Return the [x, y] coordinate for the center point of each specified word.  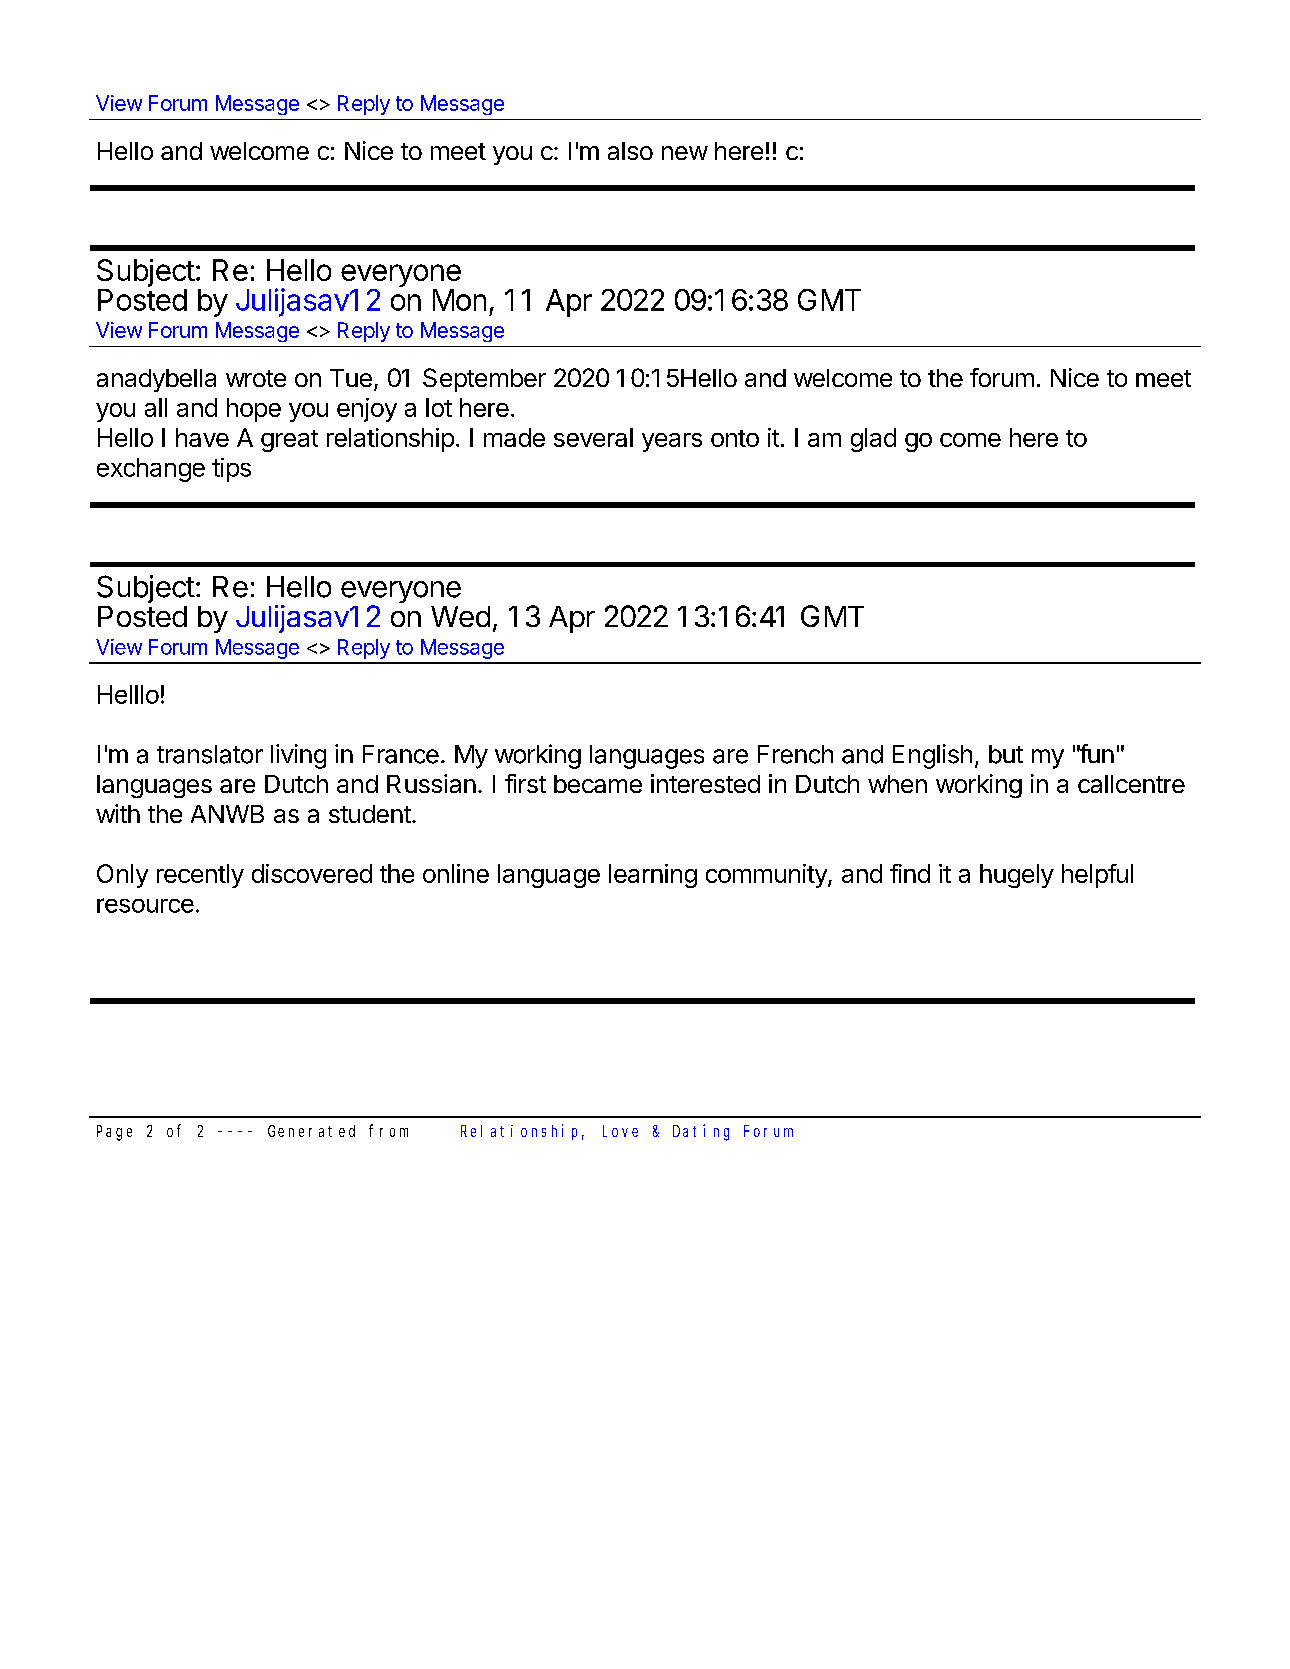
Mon [459, 300]
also [630, 151]
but [1006, 754]
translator [210, 754]
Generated [311, 1131]
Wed [460, 616]
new [685, 153]
